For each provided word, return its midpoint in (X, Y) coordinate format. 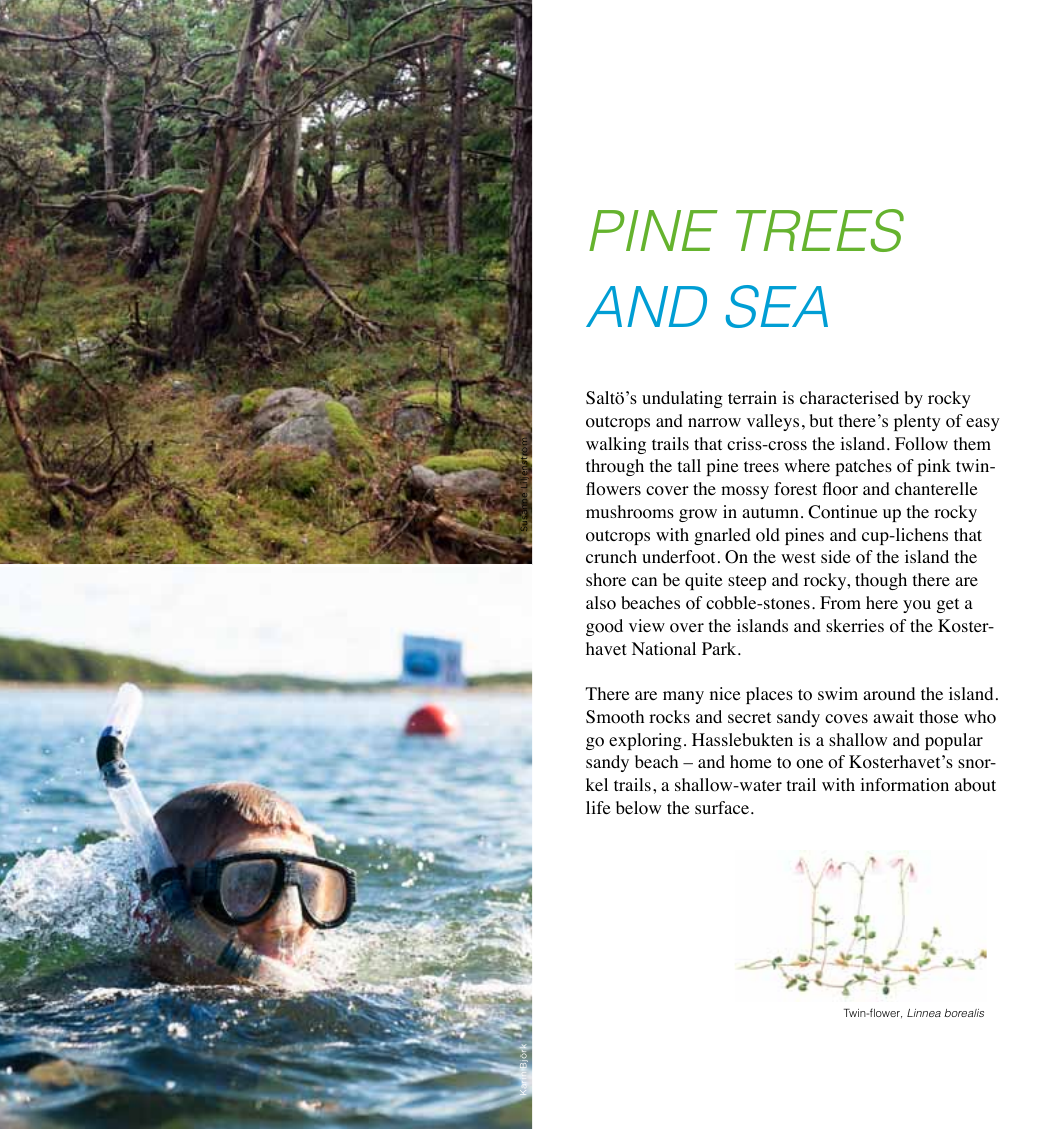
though (881, 581)
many (683, 697)
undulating (682, 399)
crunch (611, 556)
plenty (917, 422)
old (768, 535)
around (889, 694)
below (638, 808)
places (769, 695)
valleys (773, 422)
